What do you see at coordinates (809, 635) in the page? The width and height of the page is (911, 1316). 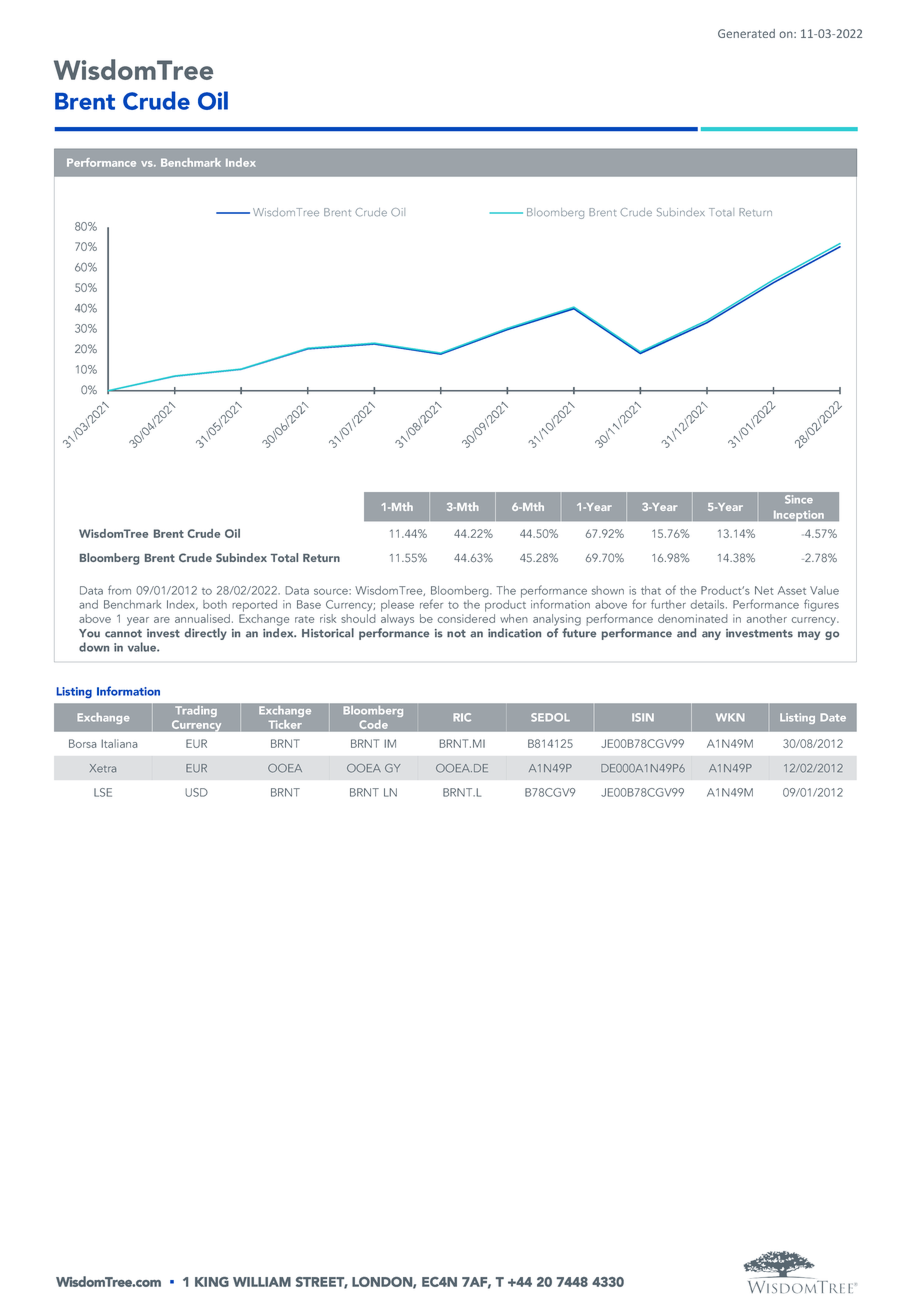 I see `may` at bounding box center [809, 635].
